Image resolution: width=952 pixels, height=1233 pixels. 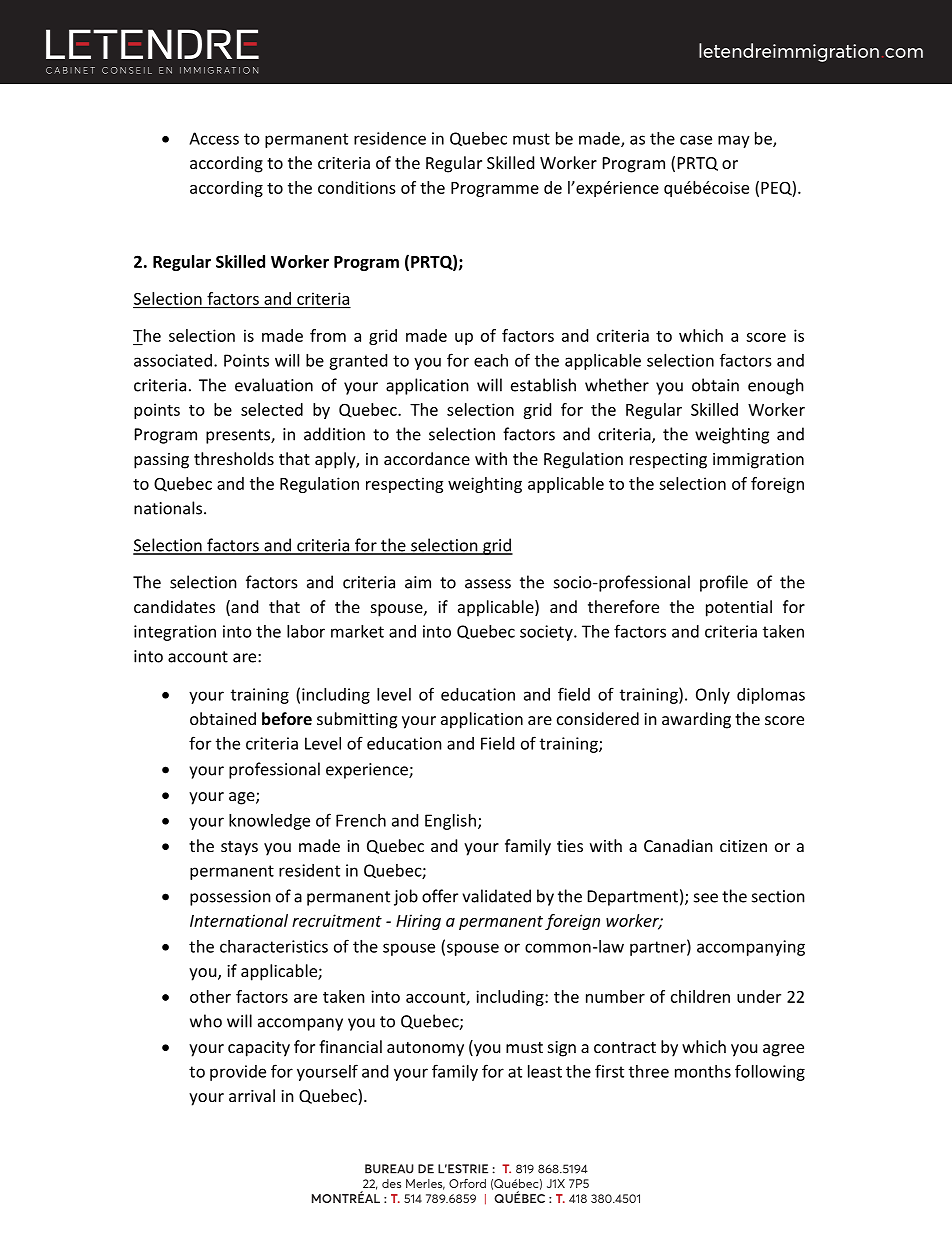 What do you see at coordinates (214, 138) in the screenshot?
I see `Access` at bounding box center [214, 138].
